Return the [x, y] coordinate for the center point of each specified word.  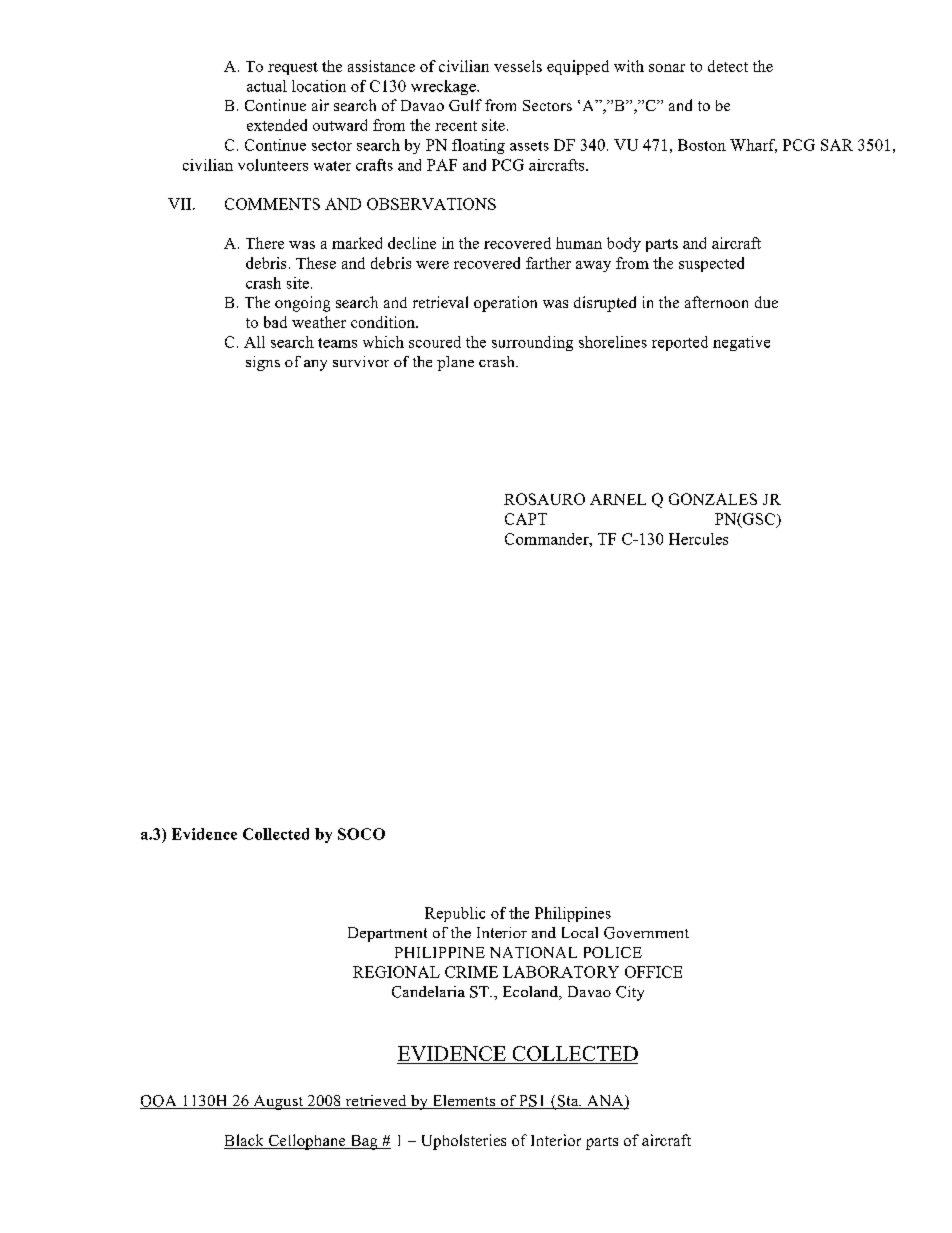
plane [455, 363]
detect [728, 66]
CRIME [471, 972]
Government [646, 933]
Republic [455, 914]
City [630, 993]
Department [387, 934]
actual [267, 86]
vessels [518, 66]
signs [263, 363]
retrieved [376, 1102]
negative [741, 343]
